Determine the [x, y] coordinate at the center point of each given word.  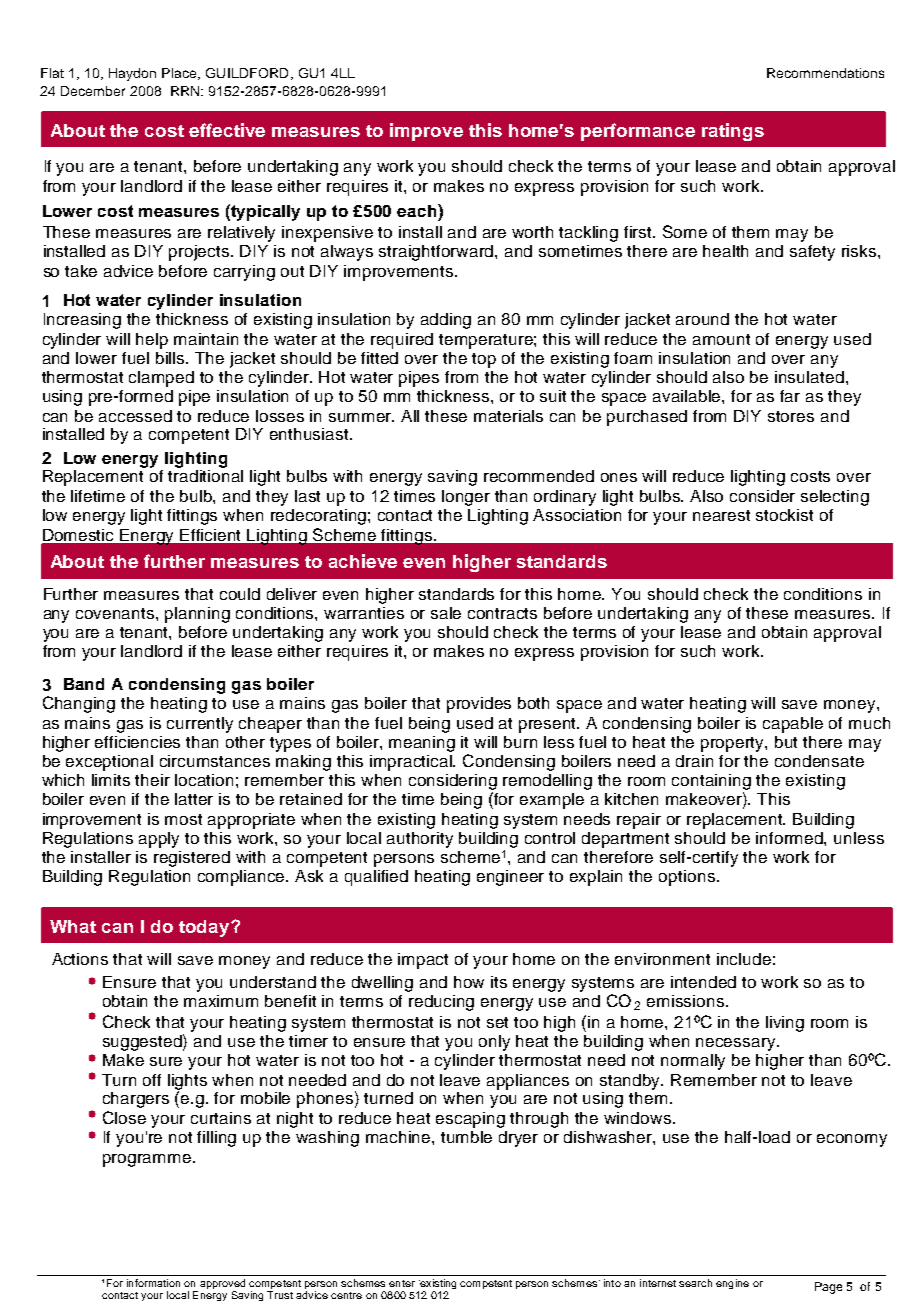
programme [148, 1160]
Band [84, 684]
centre [346, 1295]
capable [793, 725]
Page [828, 1288]
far [790, 396]
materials [508, 416]
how [469, 982]
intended [703, 982]
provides [479, 705]
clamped [161, 379]
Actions [80, 959]
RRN [186, 91]
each [418, 210]
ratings [733, 132]
